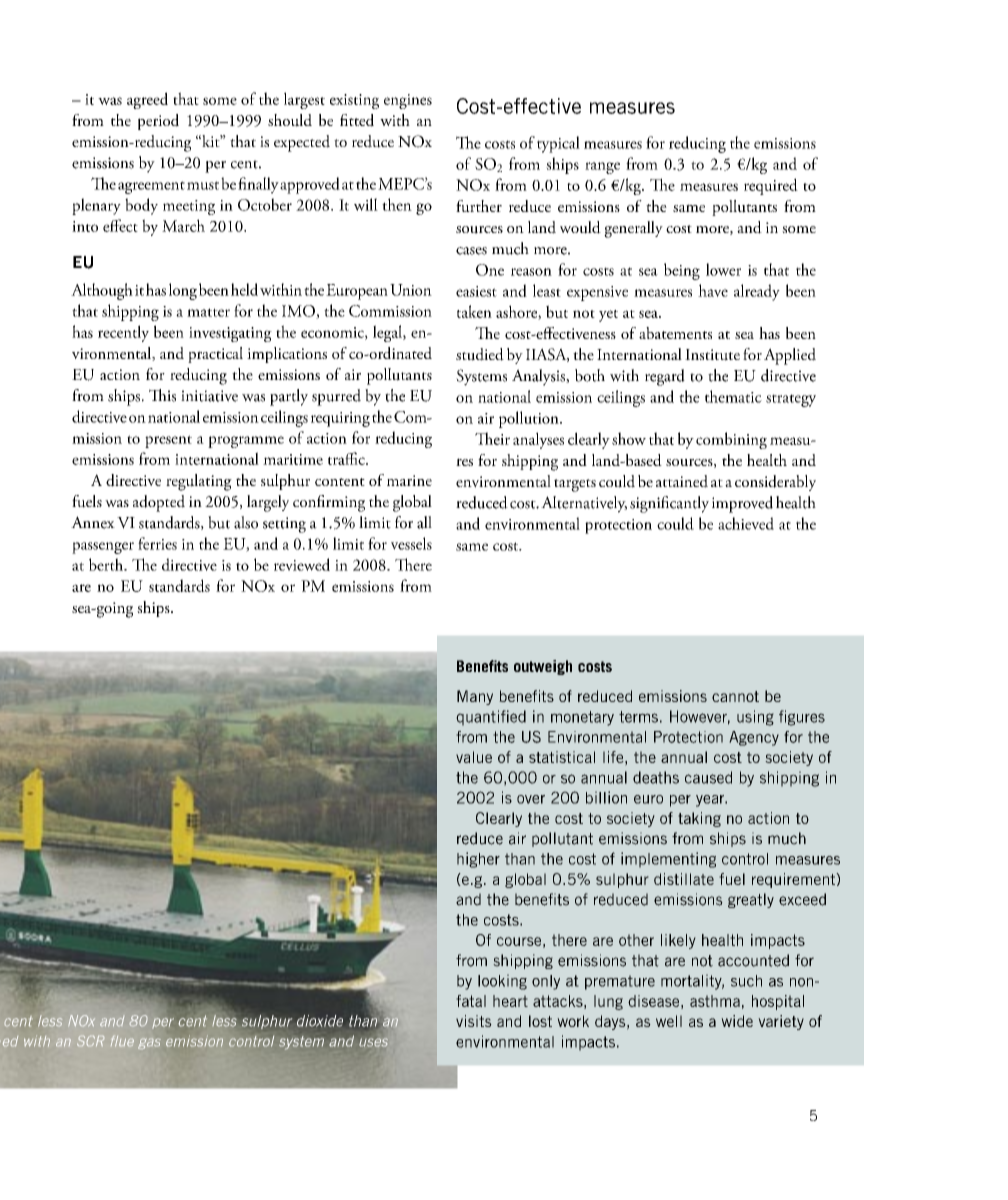  Describe the element at coordinates (158, 122) in the screenshot. I see `period` at that location.
